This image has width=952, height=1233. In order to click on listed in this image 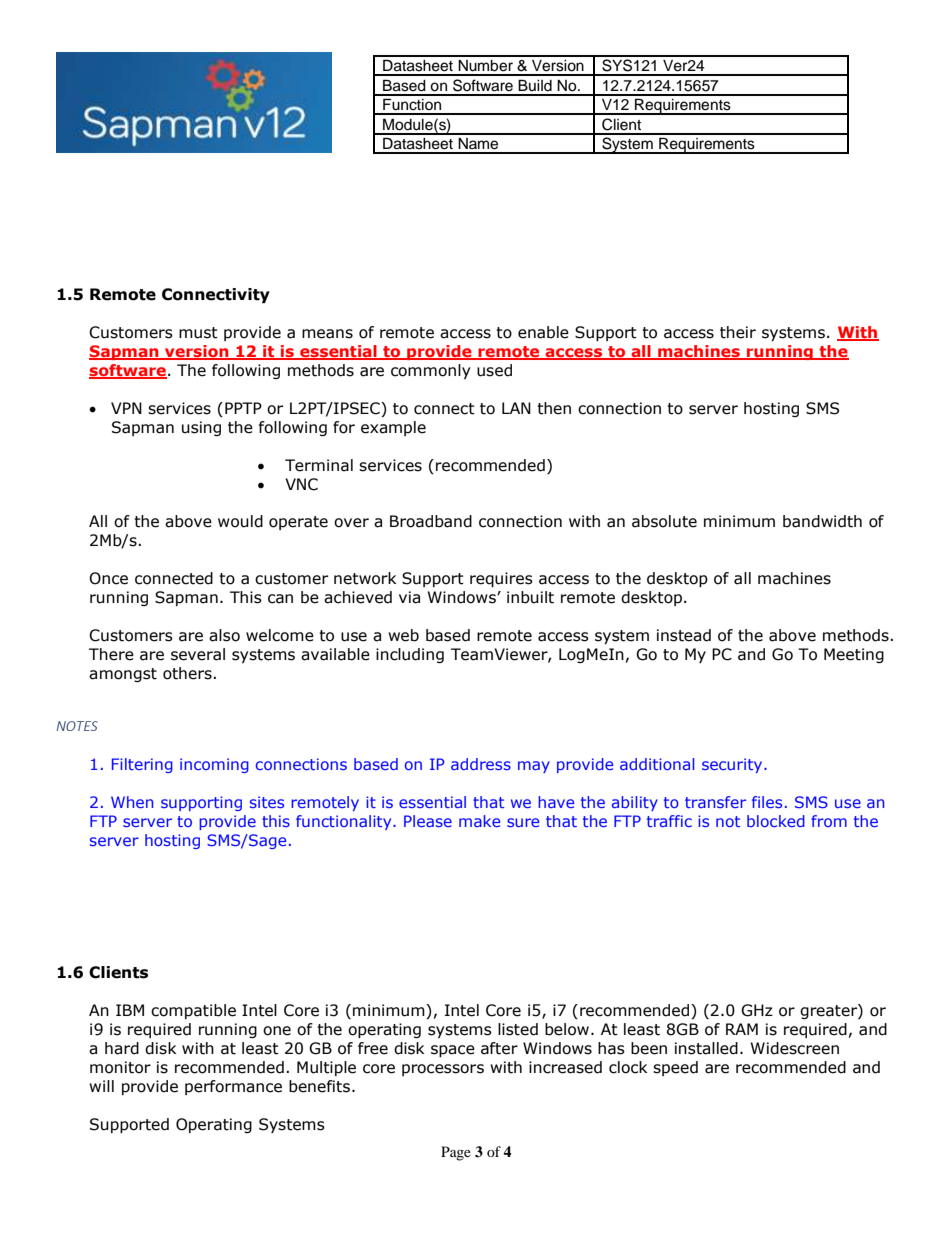, I will do `click(518, 1029)`.
